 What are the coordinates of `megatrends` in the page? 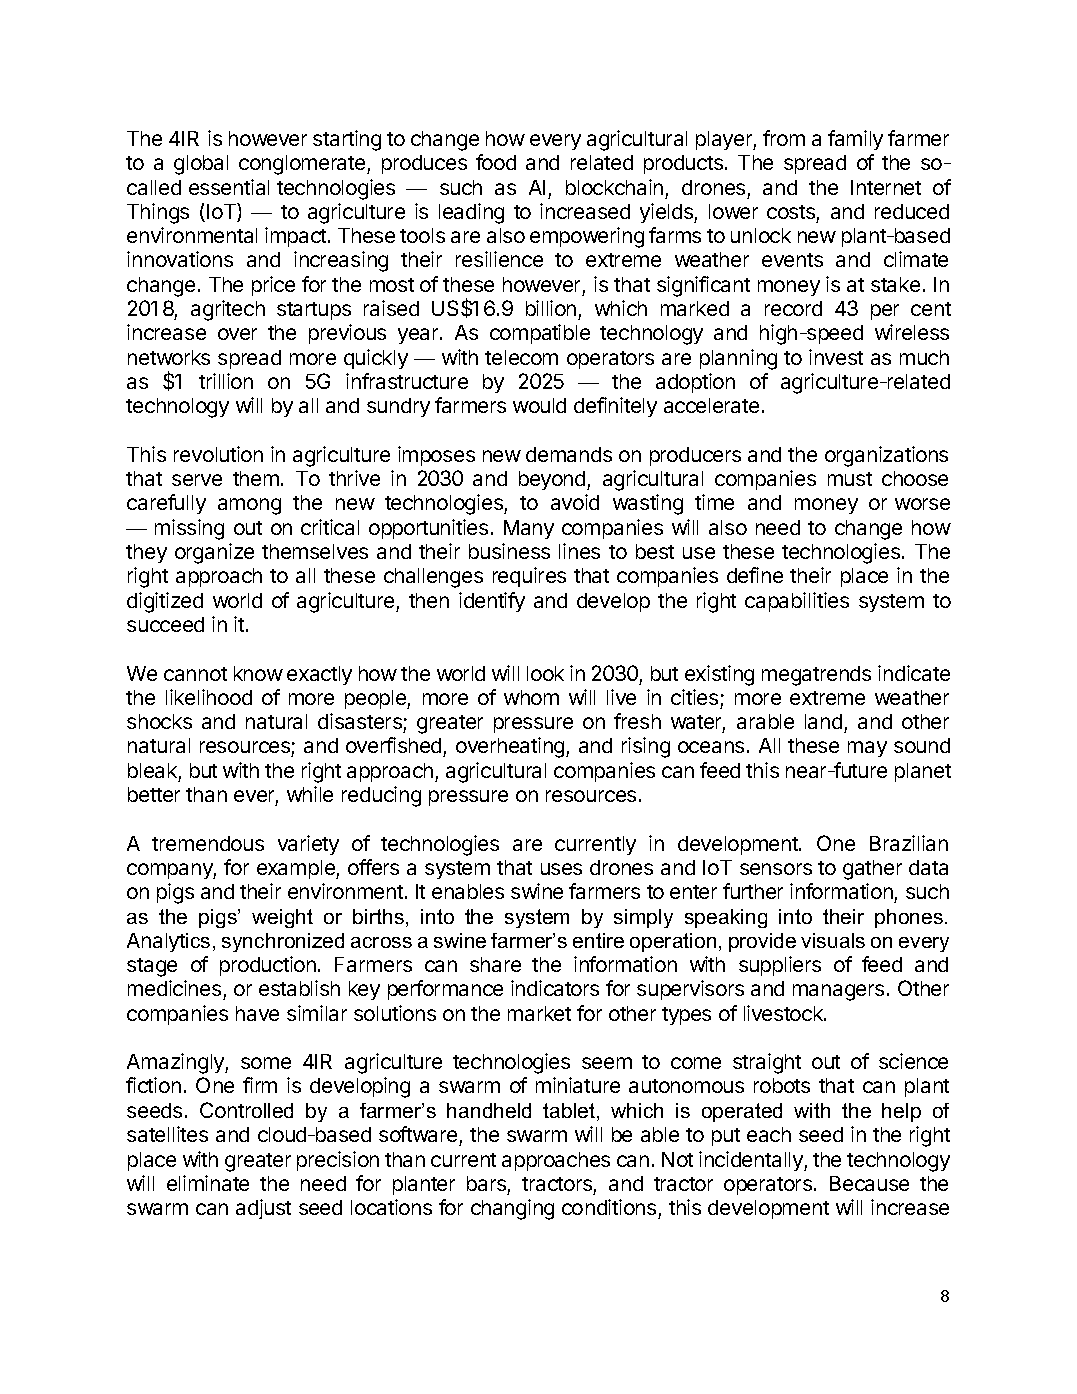 It's located at (816, 676).
